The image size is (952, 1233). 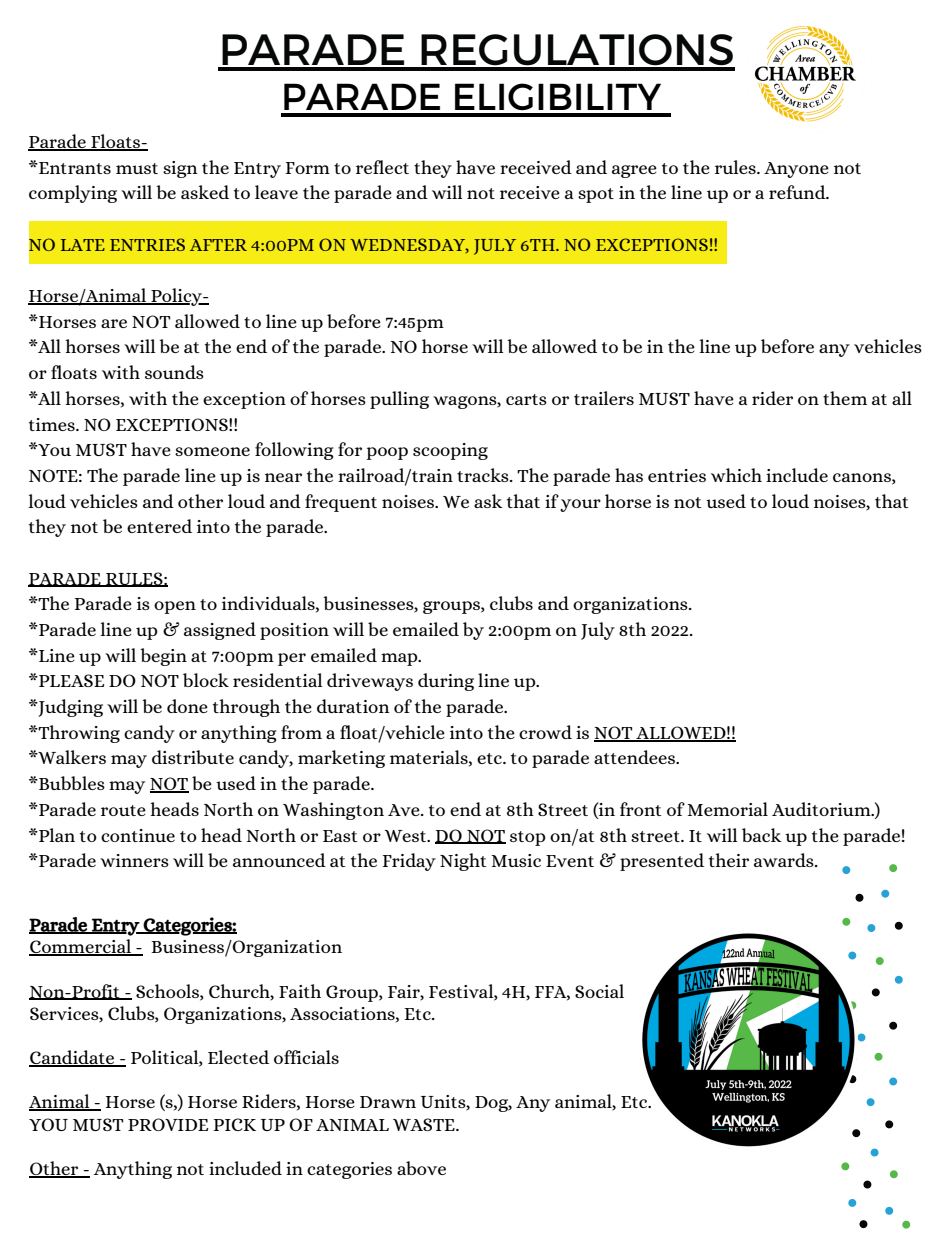 What do you see at coordinates (762, 835) in the page?
I see `back` at bounding box center [762, 835].
